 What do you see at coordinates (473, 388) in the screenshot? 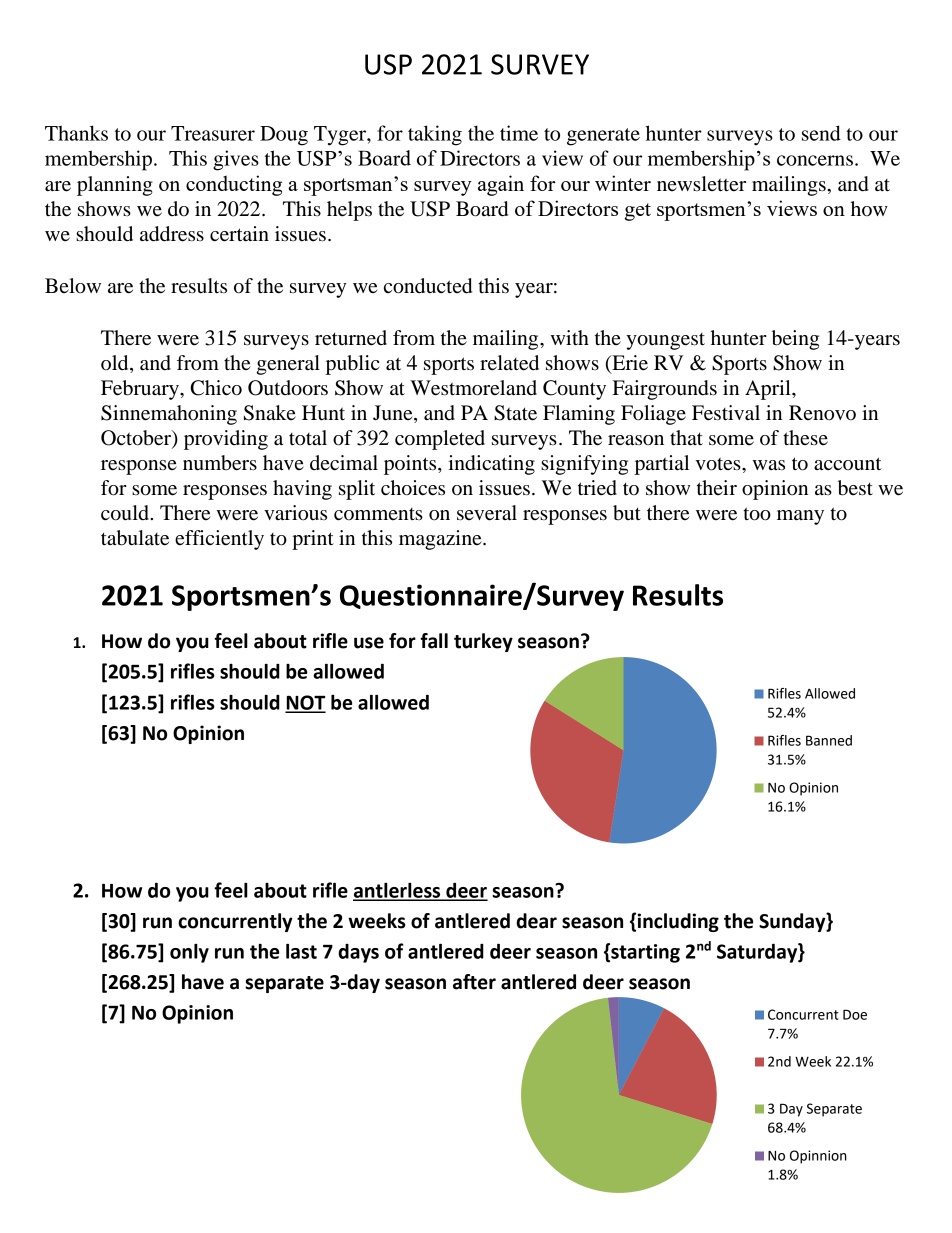
I see `Westmoreland` at bounding box center [473, 388].
